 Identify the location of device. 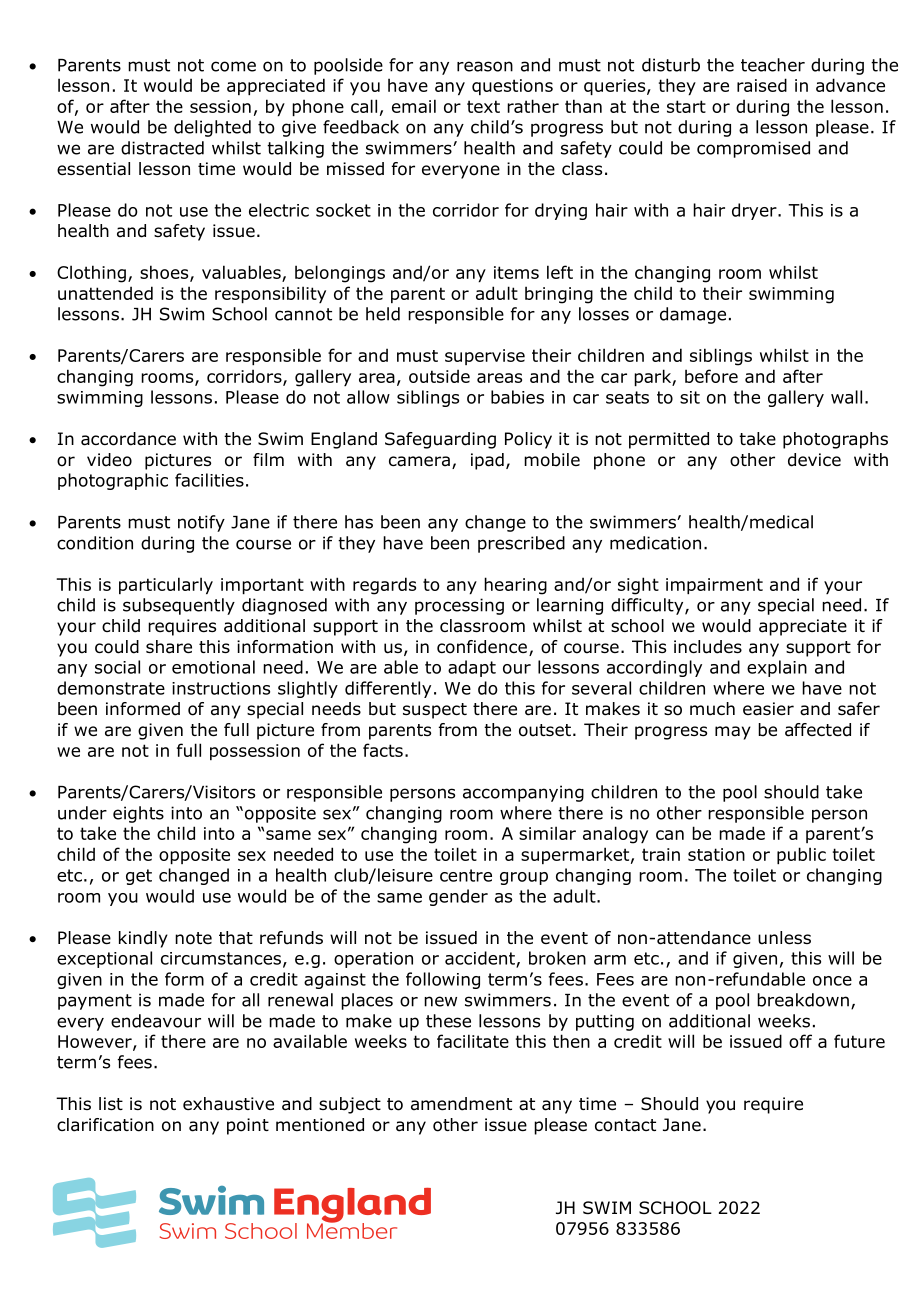
(814, 460).
